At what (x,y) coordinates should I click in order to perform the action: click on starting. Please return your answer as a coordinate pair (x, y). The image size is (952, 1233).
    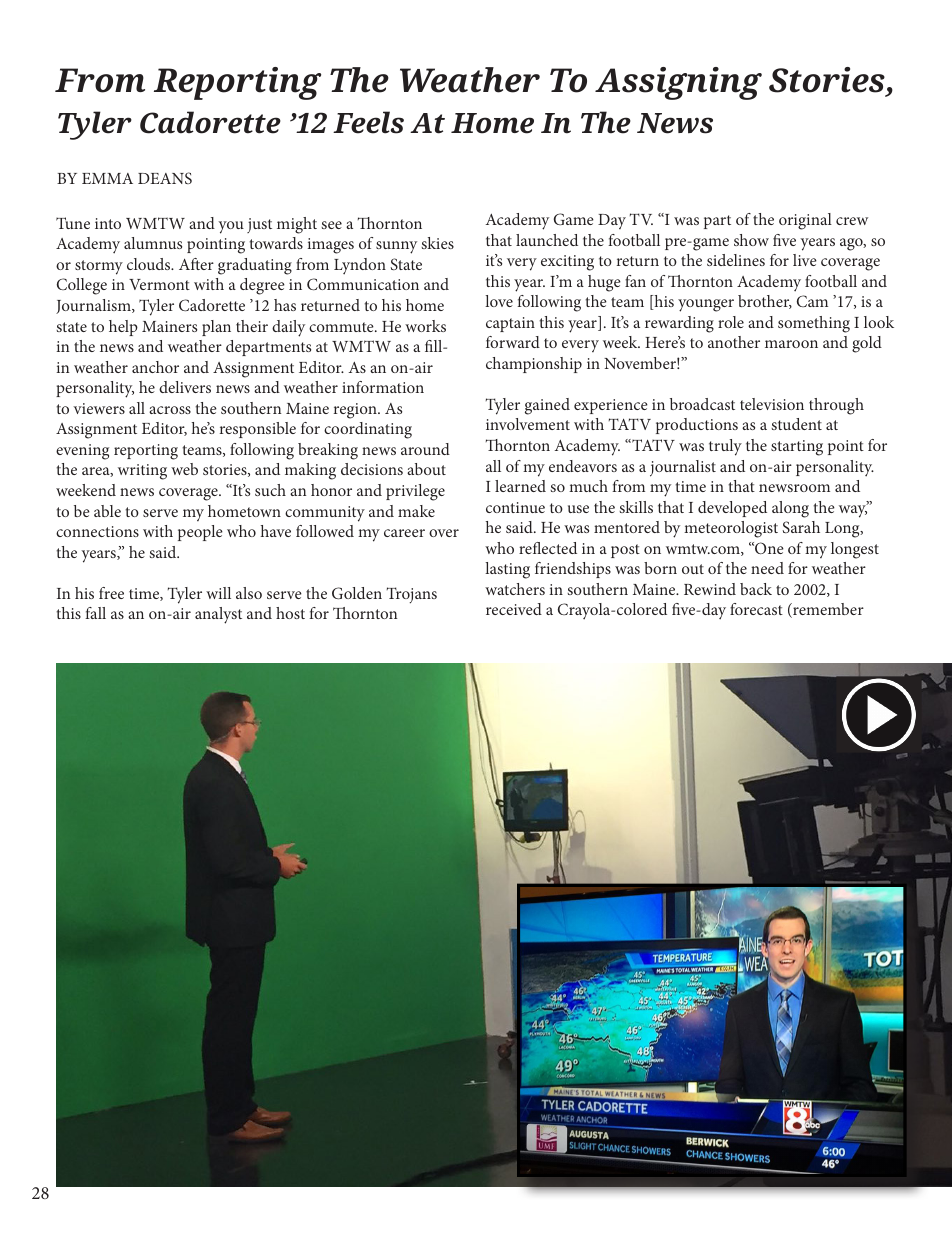
    Looking at the image, I should click on (797, 448).
